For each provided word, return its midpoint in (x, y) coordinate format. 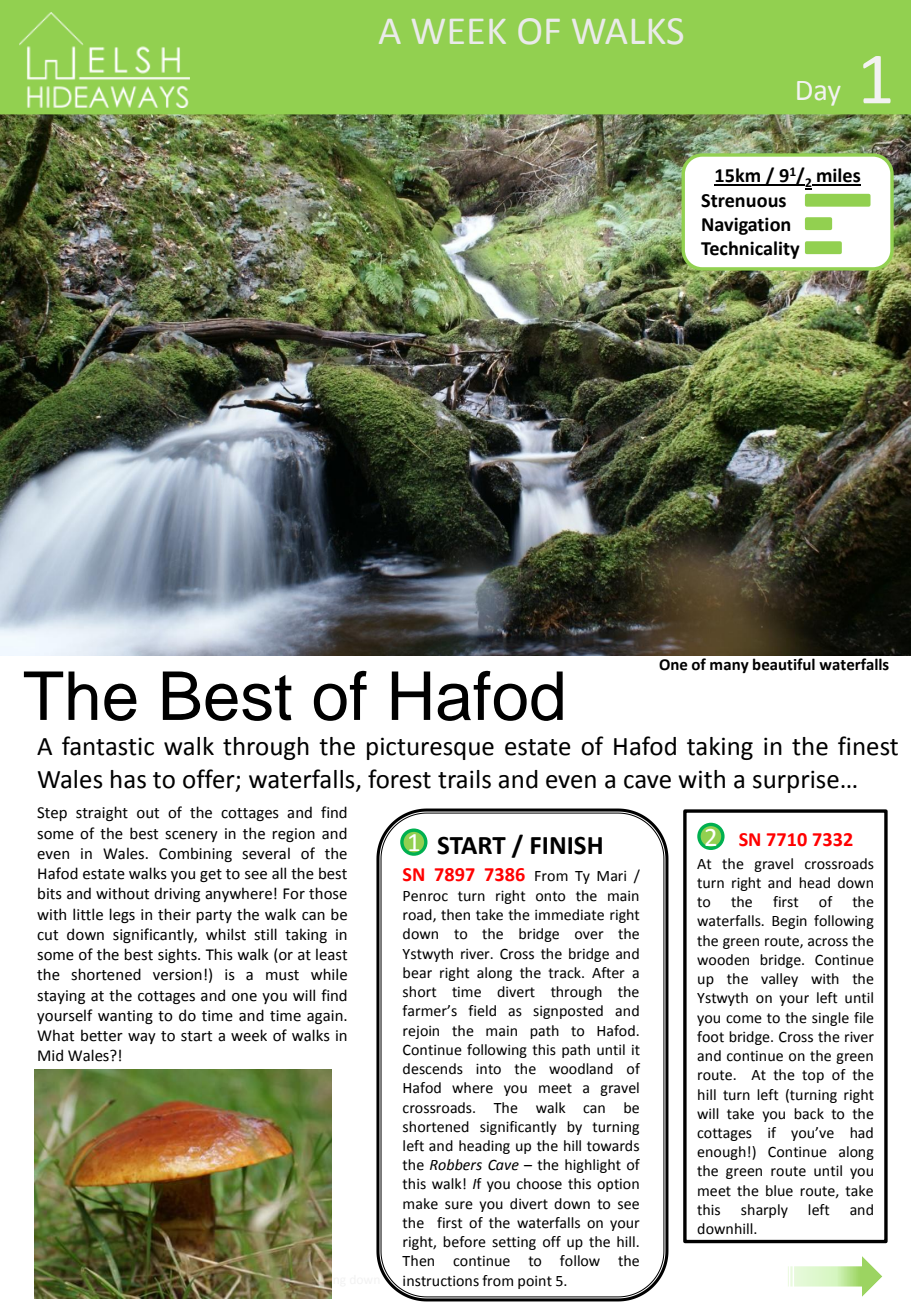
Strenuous (743, 201)
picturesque (430, 748)
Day (819, 93)
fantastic (108, 746)
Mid (50, 1055)
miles (838, 176)
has (128, 779)
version (177, 975)
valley (779, 980)
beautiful (784, 664)
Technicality (750, 250)
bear (417, 973)
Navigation (746, 226)
